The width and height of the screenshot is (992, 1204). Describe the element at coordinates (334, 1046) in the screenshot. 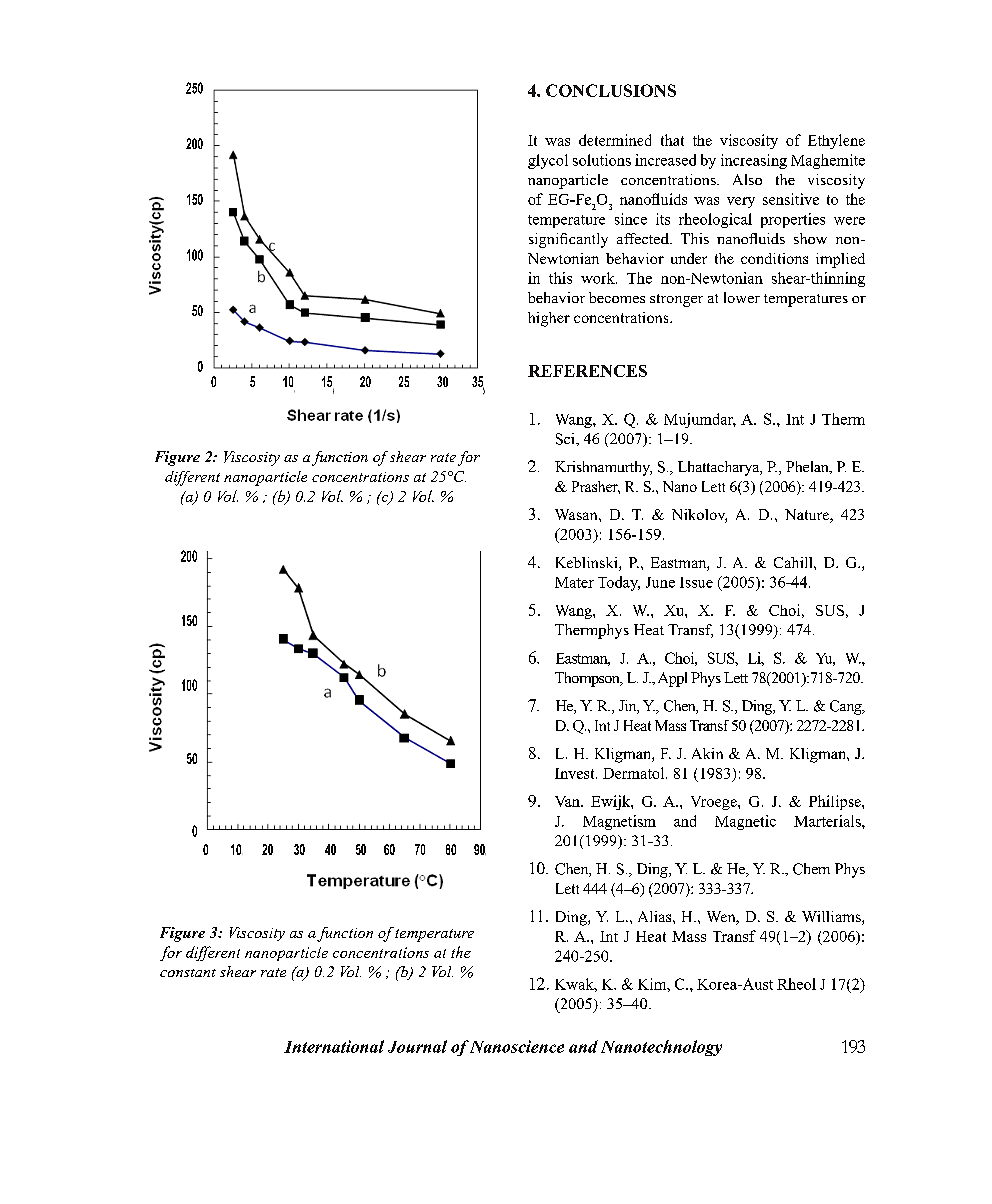

I see `International` at that location.
